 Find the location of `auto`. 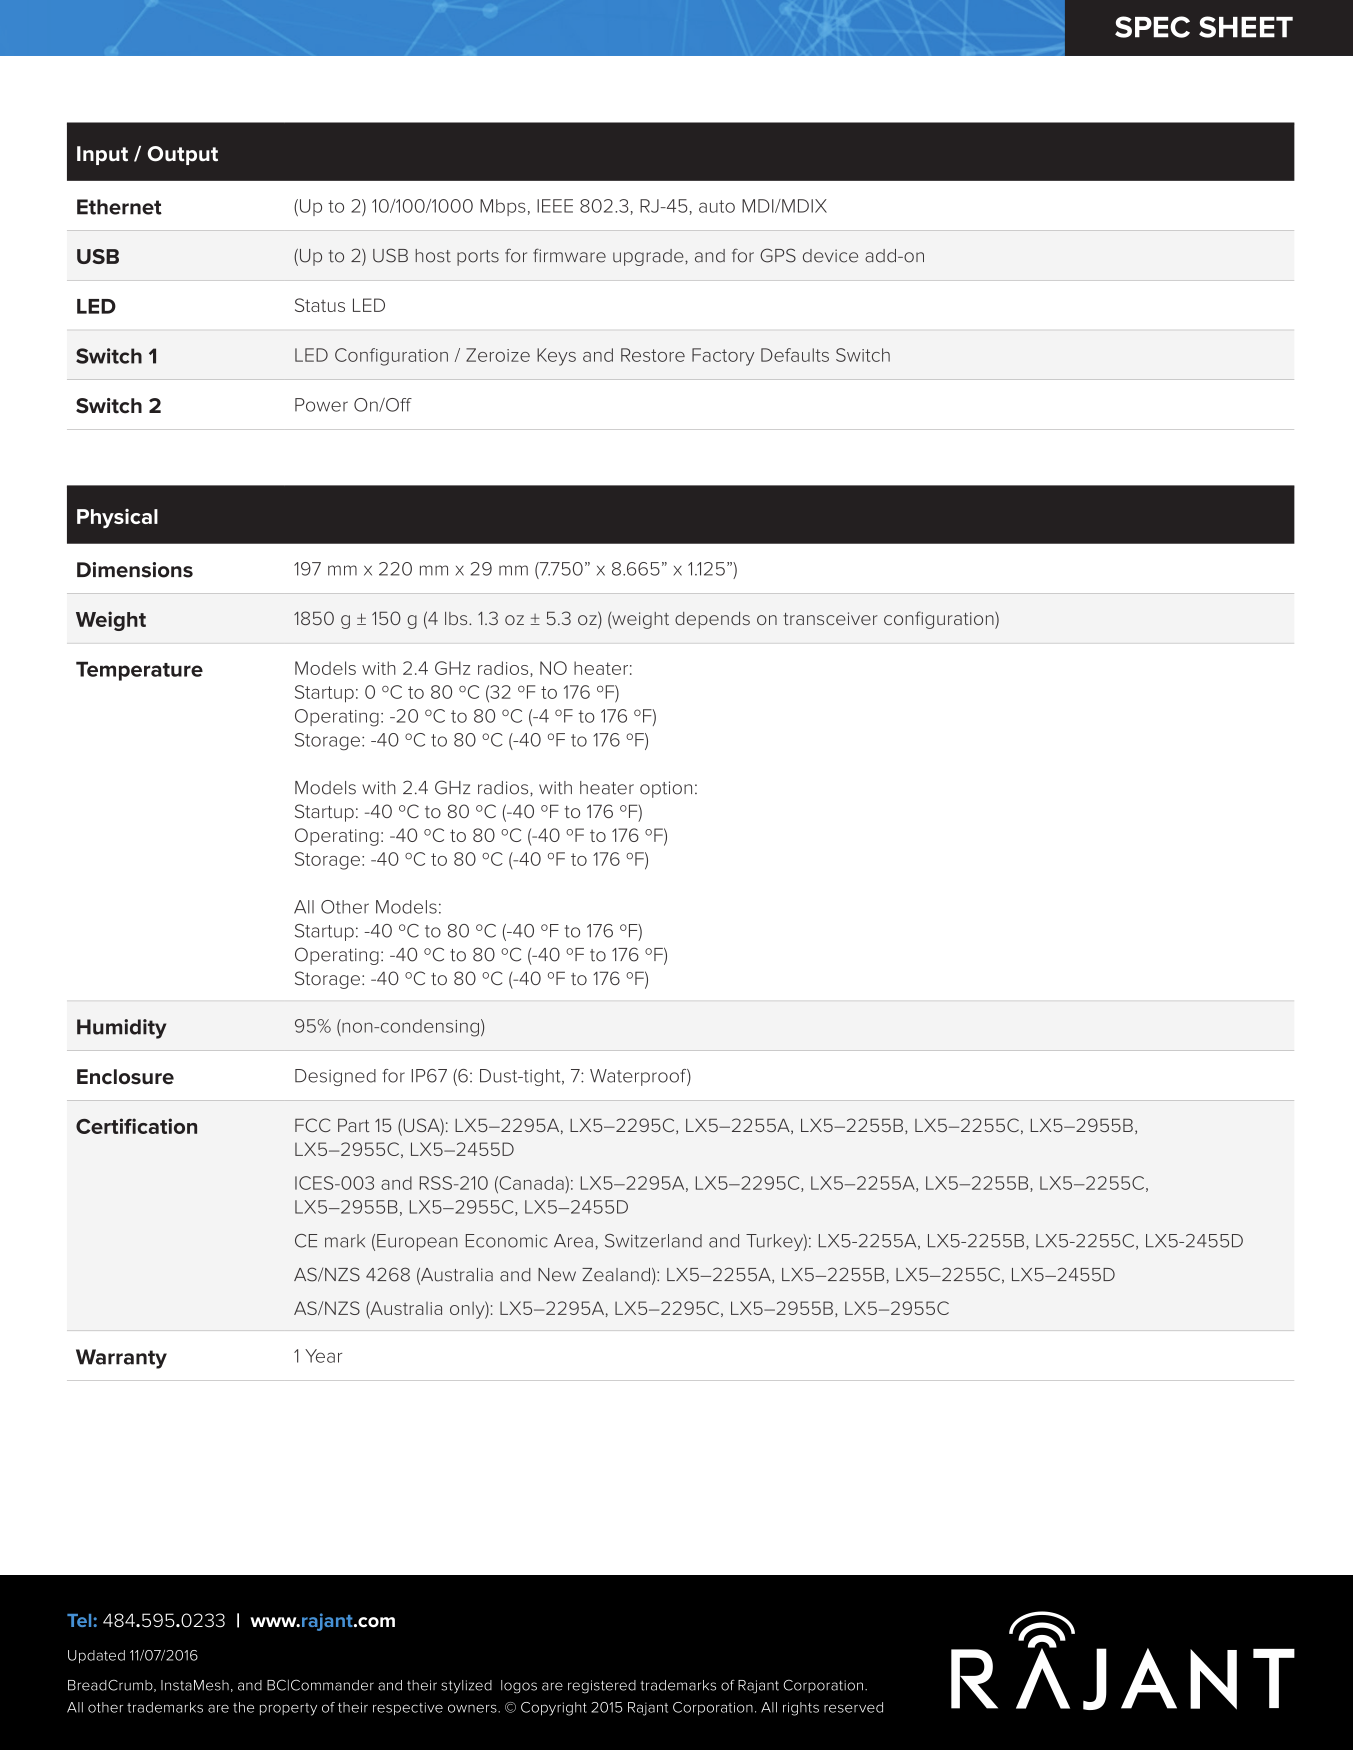

auto is located at coordinates (717, 206).
